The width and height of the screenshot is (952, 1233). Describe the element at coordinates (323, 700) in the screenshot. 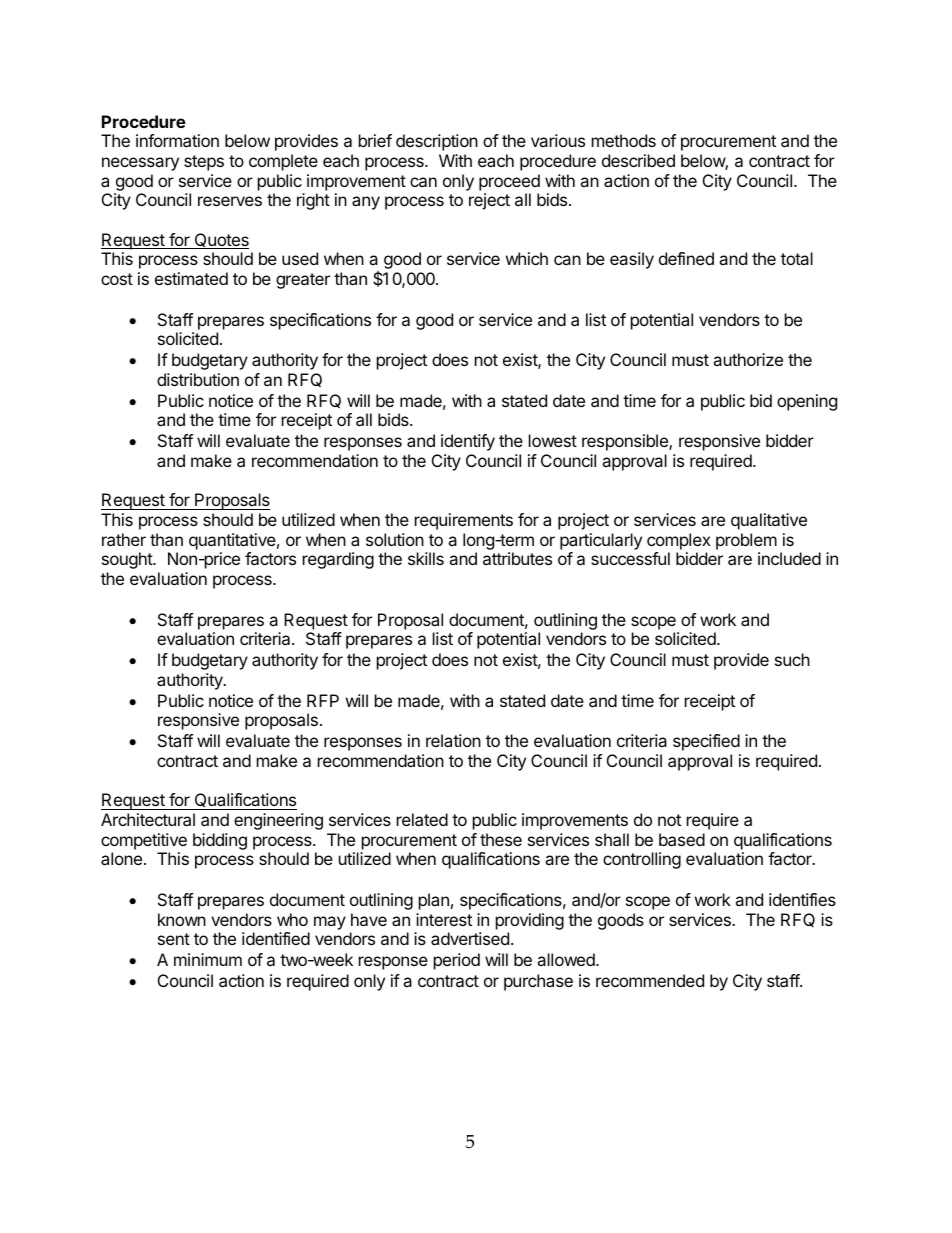

I see `RFP` at that location.
